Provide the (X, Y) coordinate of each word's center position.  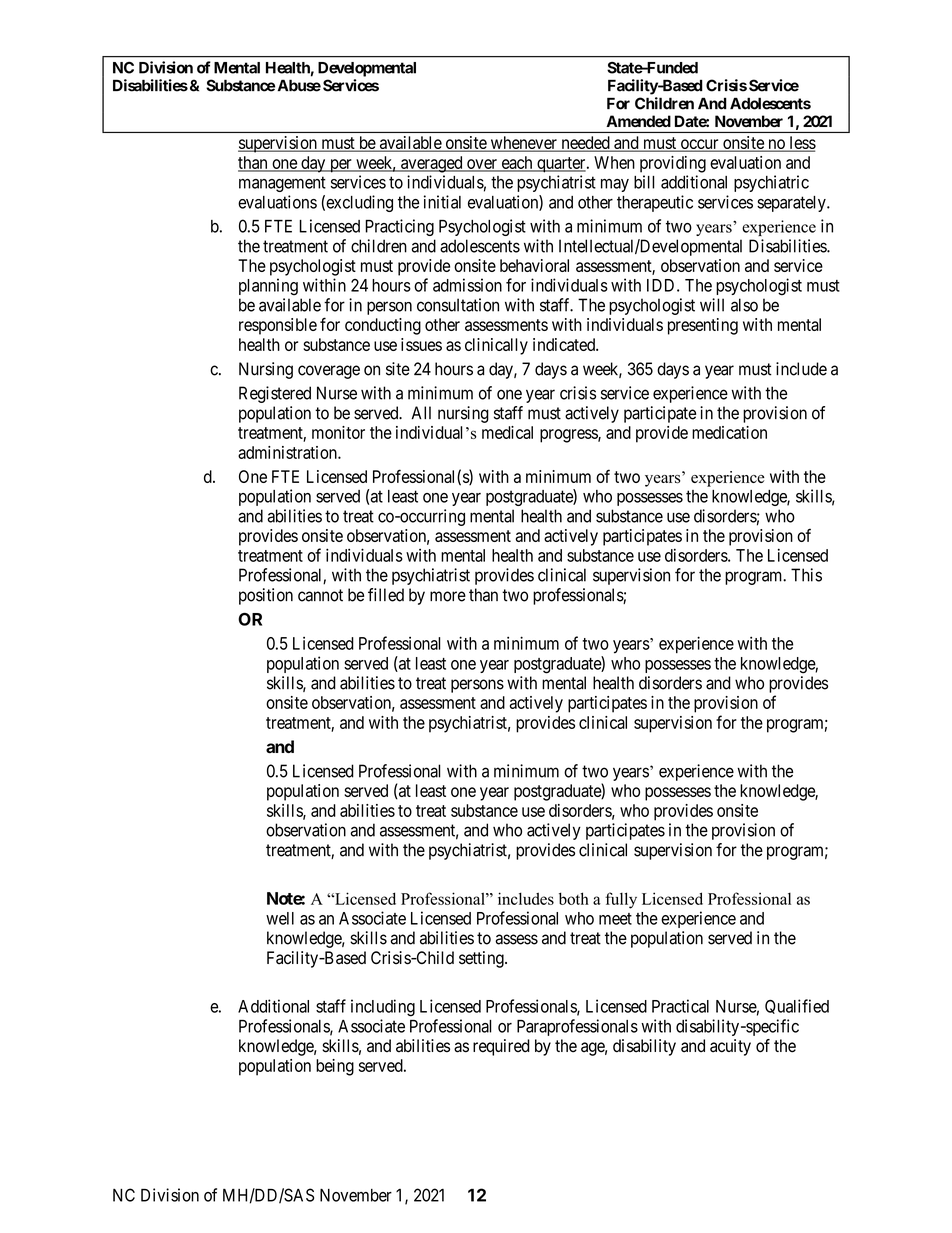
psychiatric (771, 183)
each (517, 163)
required (501, 1047)
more (448, 596)
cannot (320, 595)
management (282, 184)
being (335, 1067)
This (806, 575)
